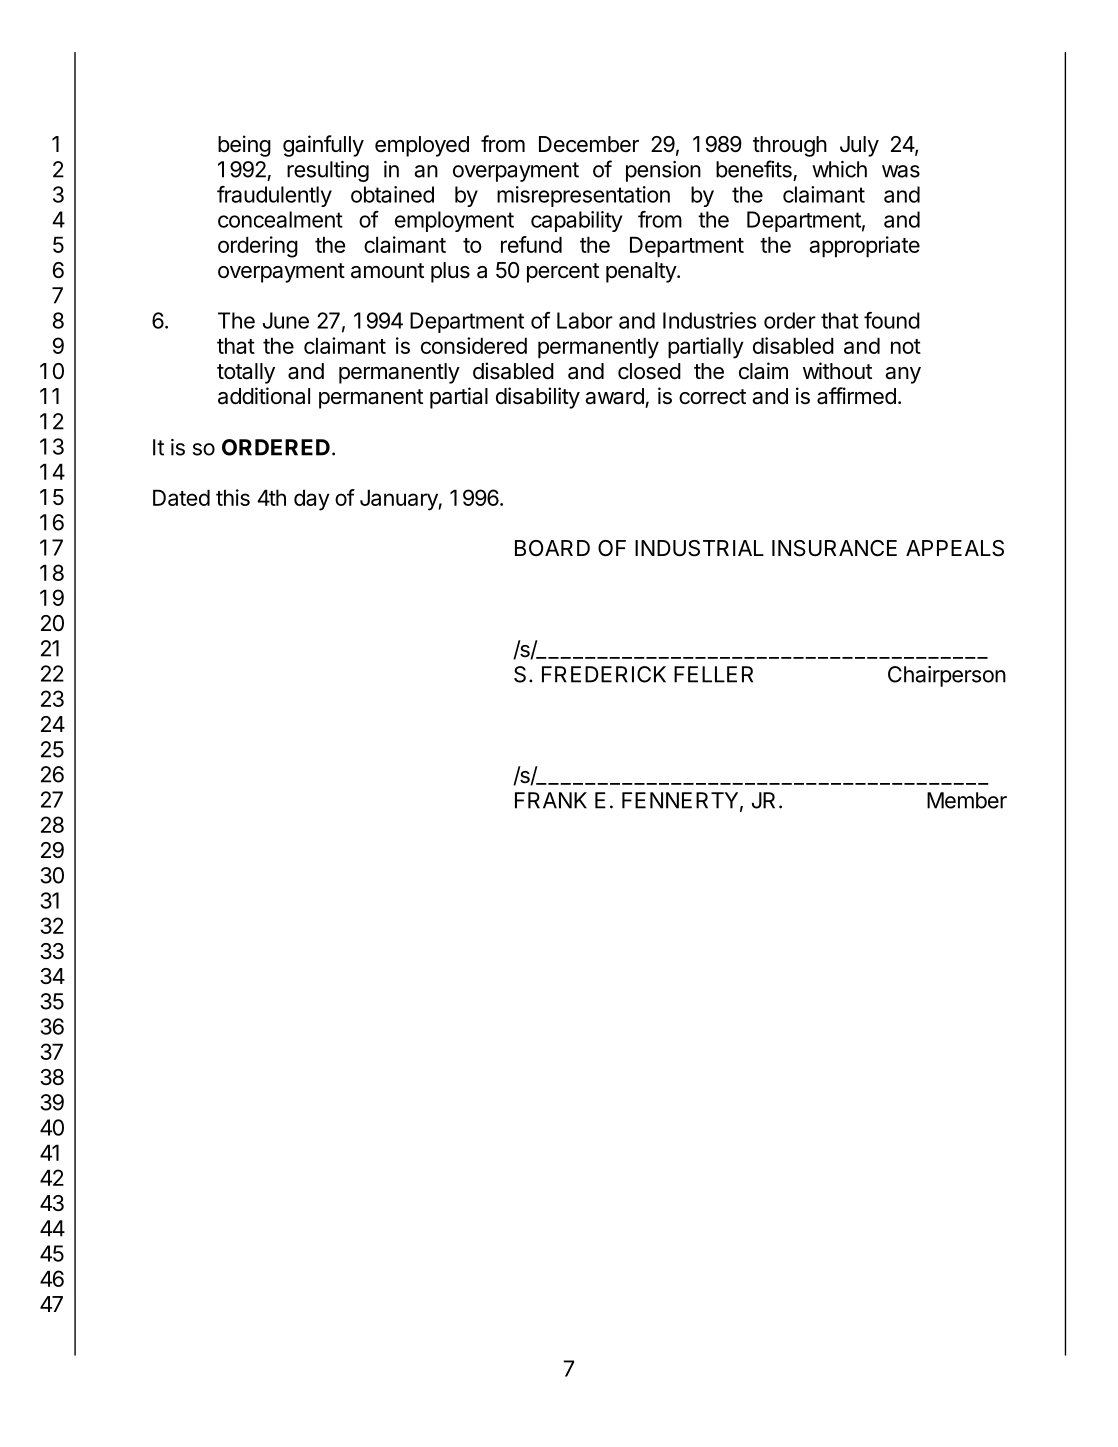  Describe the element at coordinates (604, 674) in the page. I see `FREDERICK` at that location.
